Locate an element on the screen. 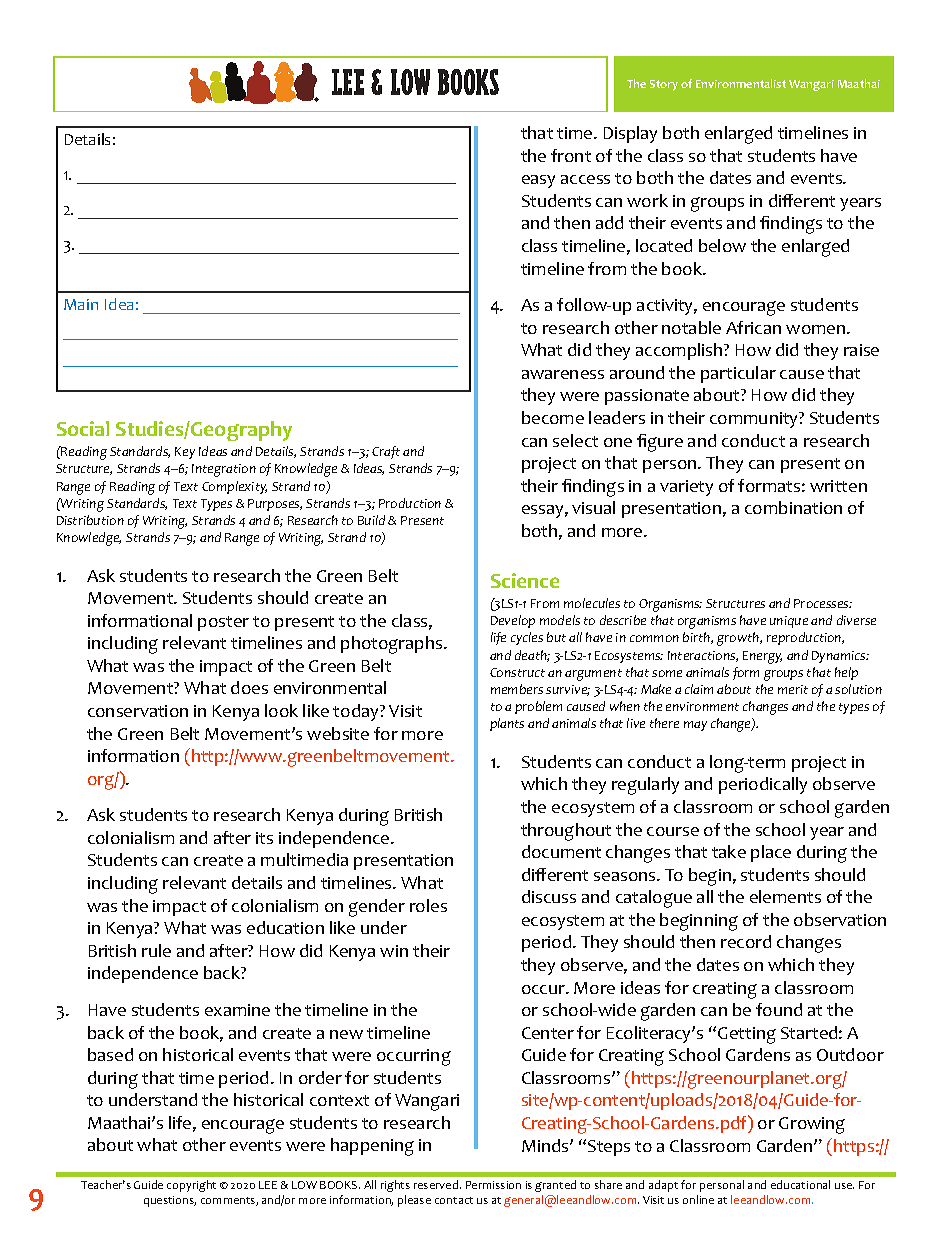  its is located at coordinates (264, 838).
